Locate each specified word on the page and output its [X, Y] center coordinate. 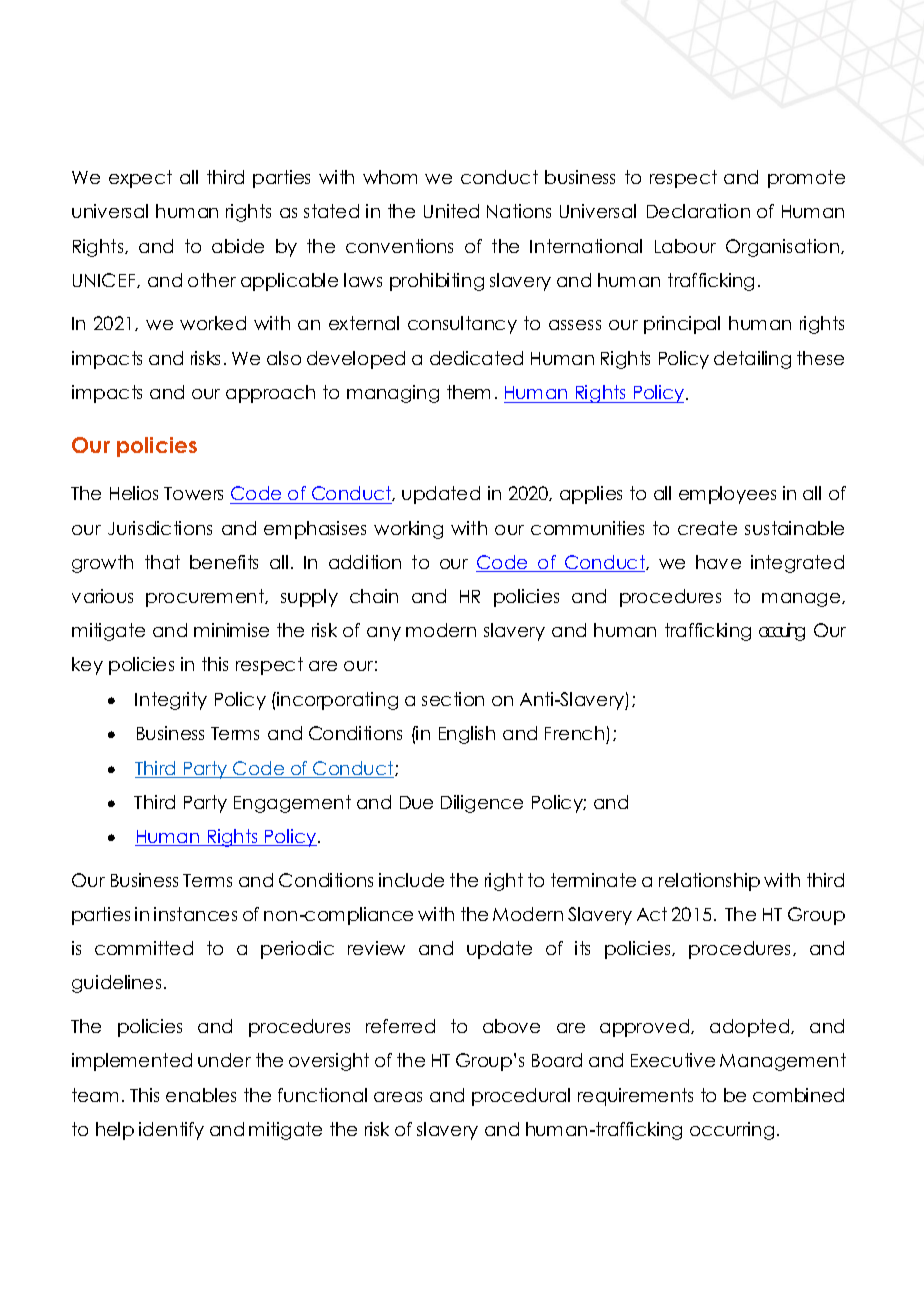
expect [140, 179]
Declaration [698, 211]
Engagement [292, 804]
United [451, 211]
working [408, 530]
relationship [709, 882]
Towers [193, 493]
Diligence [482, 804]
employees [727, 495]
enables [201, 1095]
